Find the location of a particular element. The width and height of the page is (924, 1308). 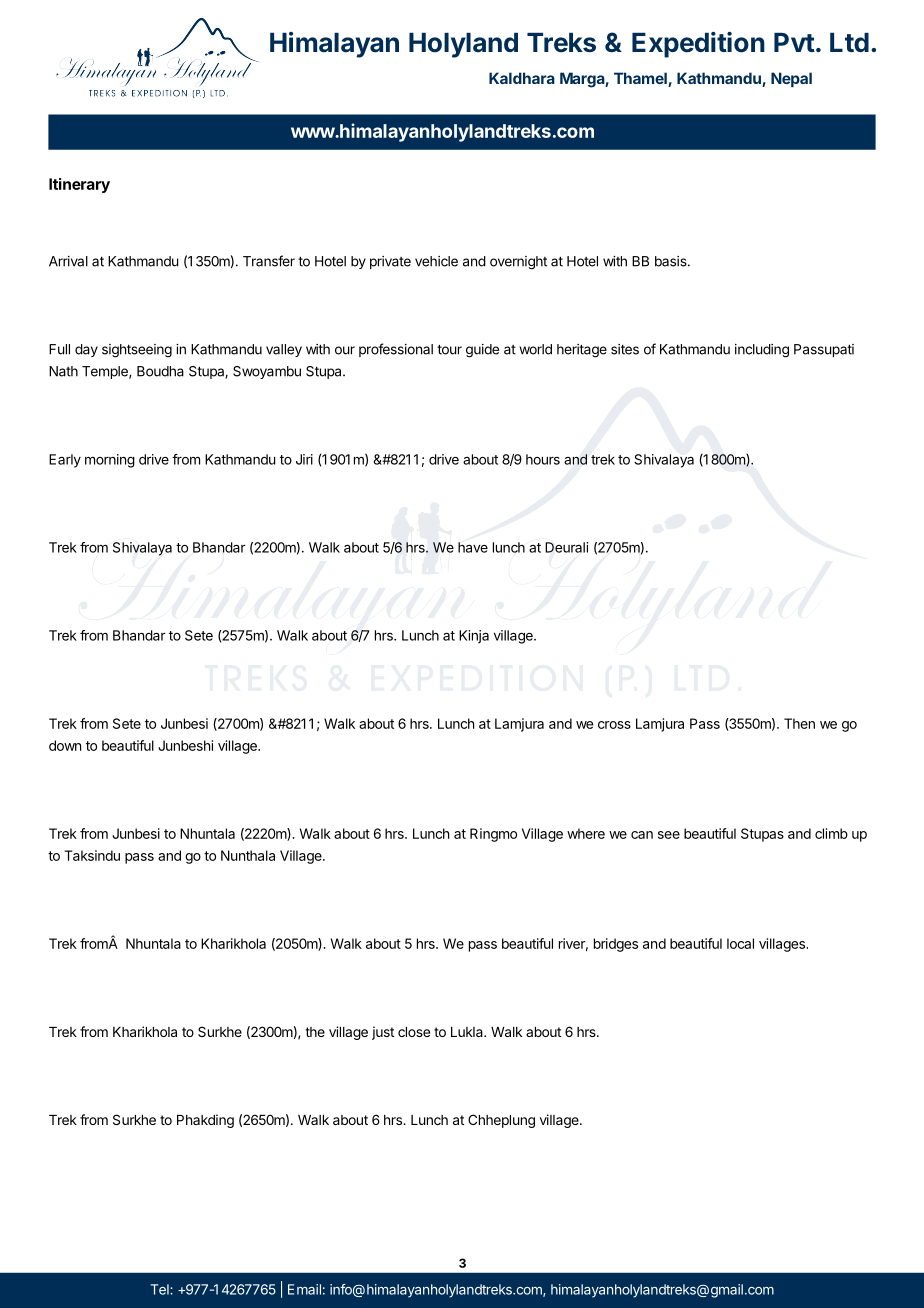

vehicle is located at coordinates (436, 261).
